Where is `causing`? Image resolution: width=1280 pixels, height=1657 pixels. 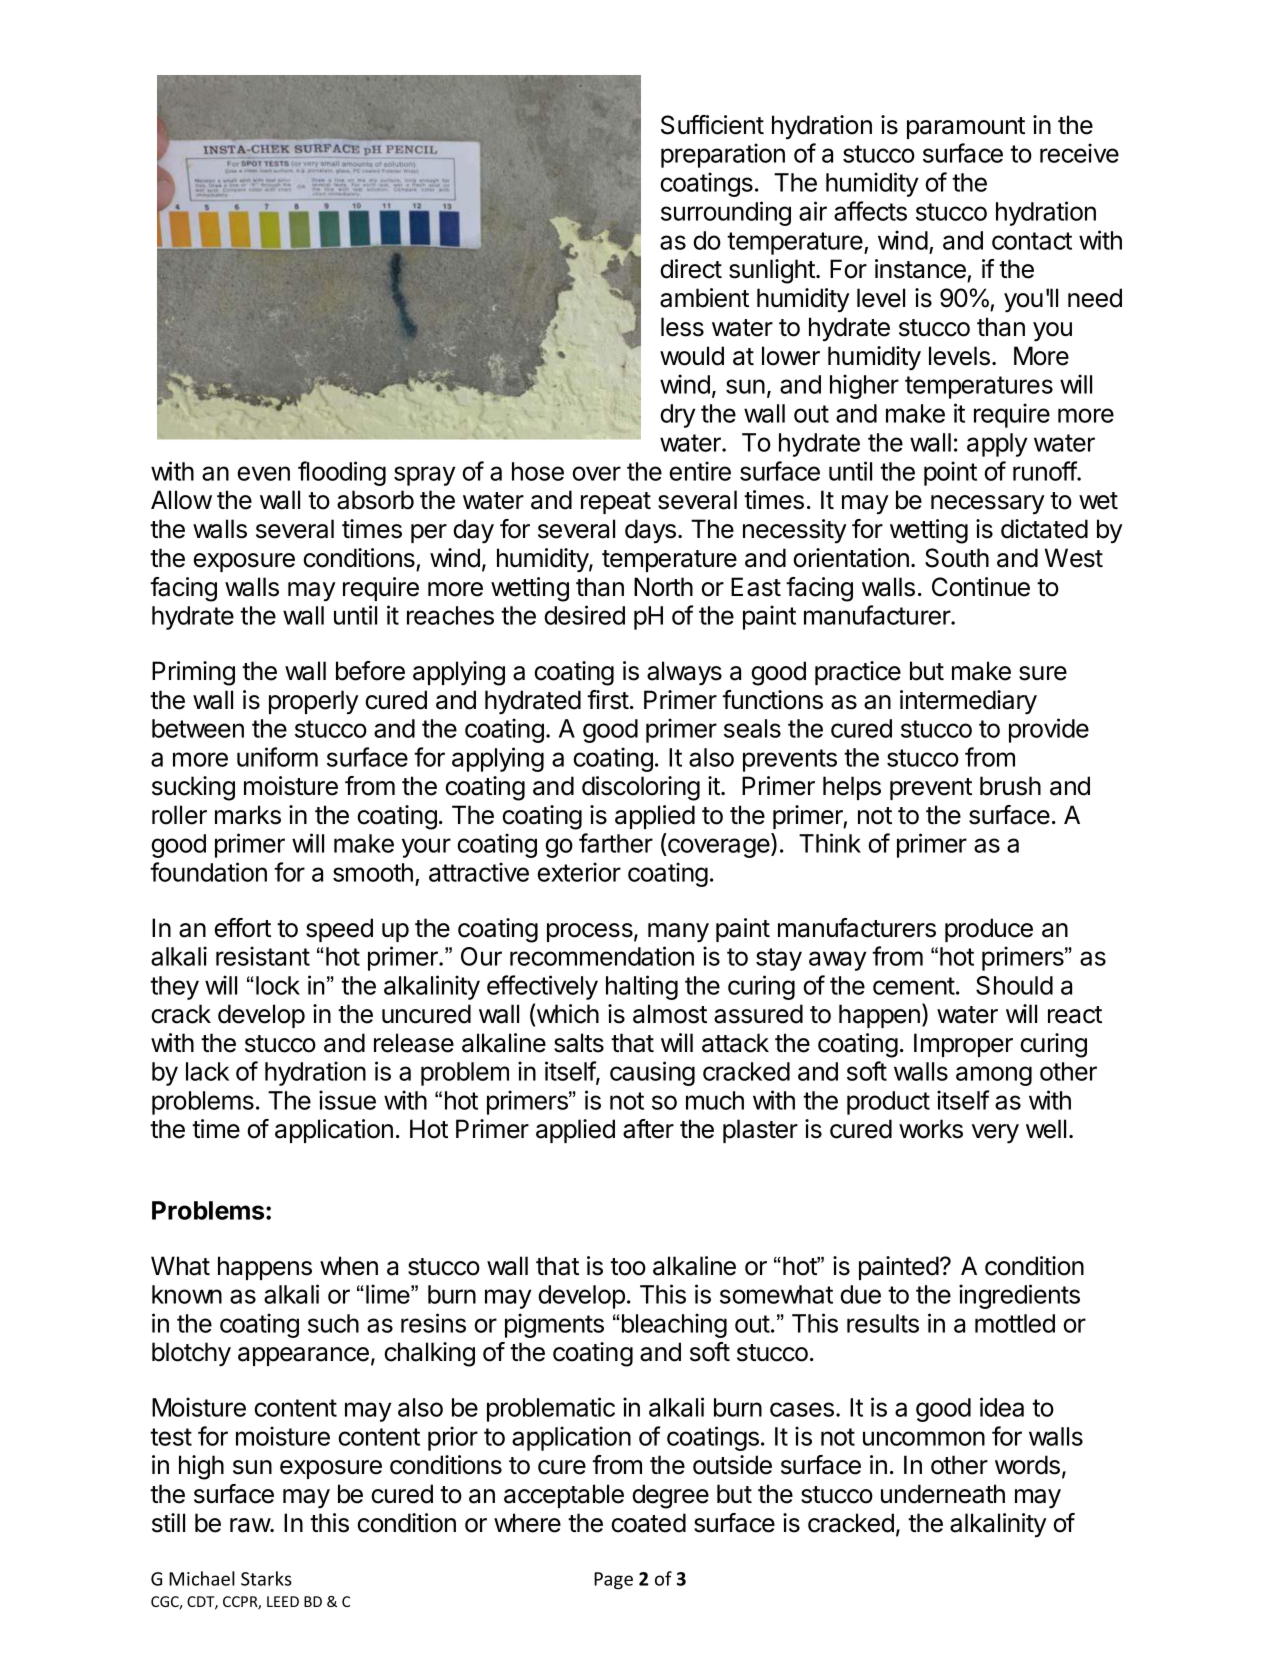 causing is located at coordinates (652, 1073).
